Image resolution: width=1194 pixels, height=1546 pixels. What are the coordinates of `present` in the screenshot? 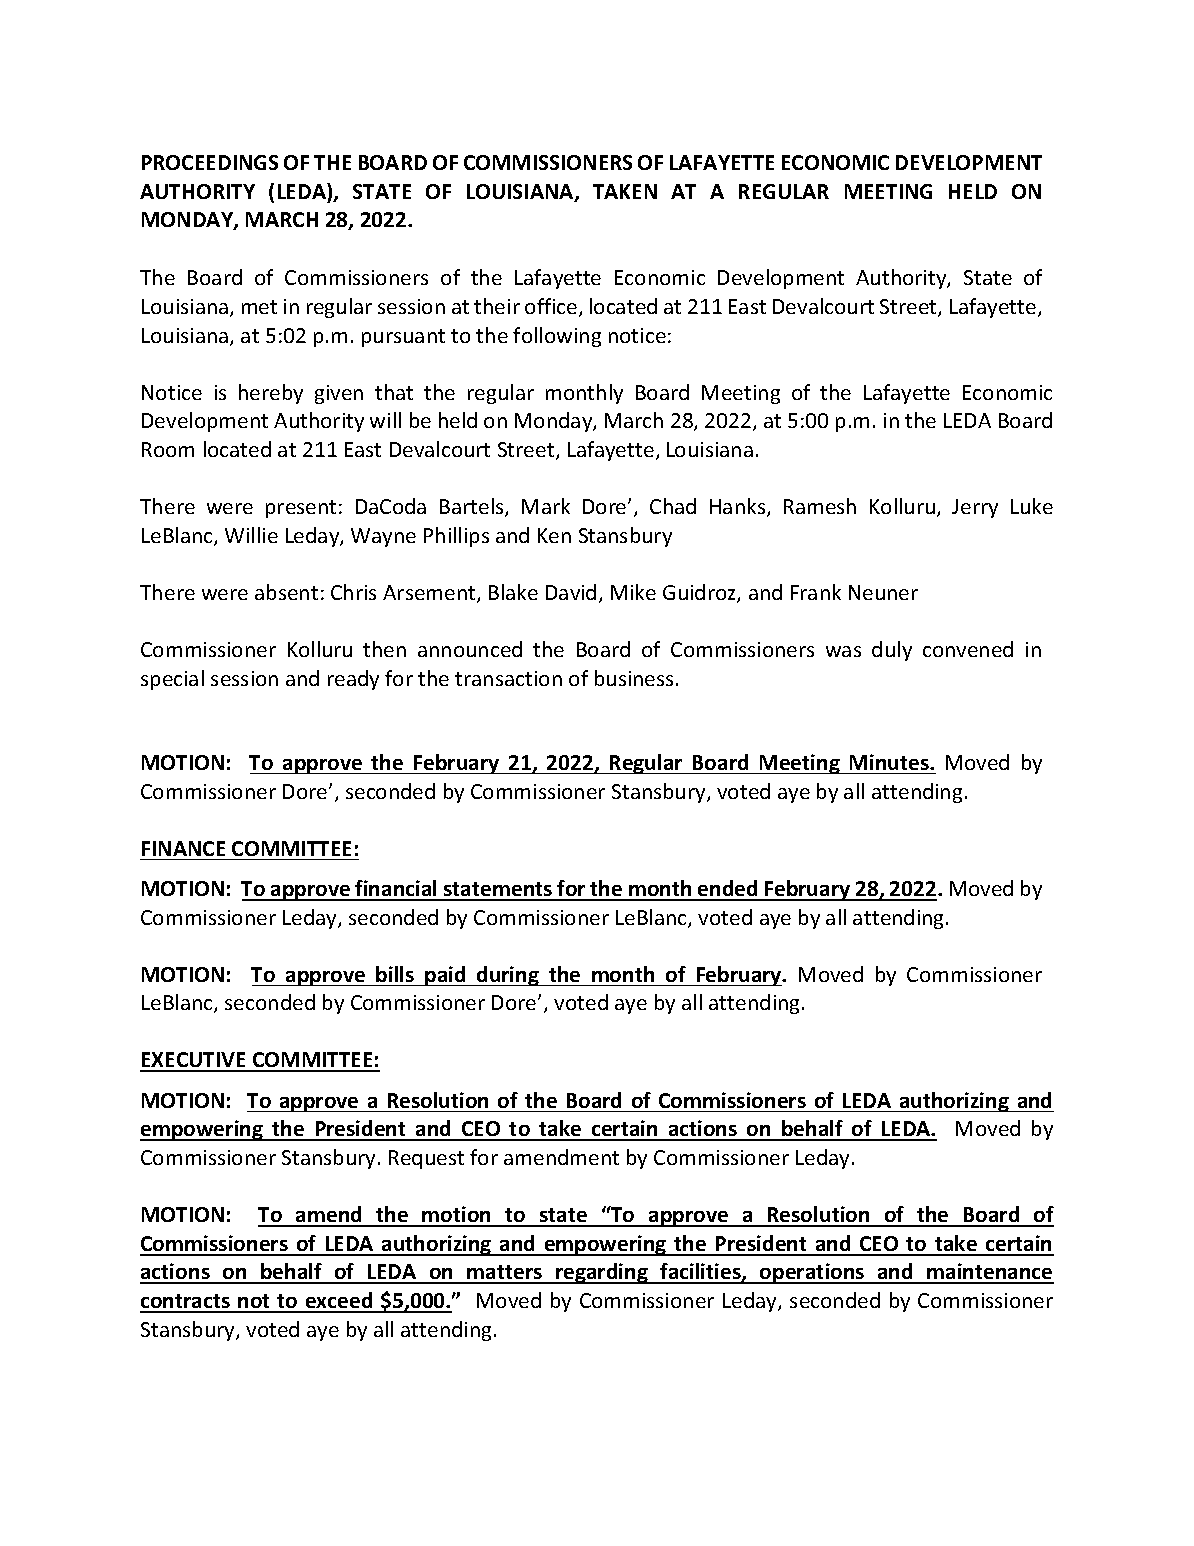 It's located at (301, 509).
